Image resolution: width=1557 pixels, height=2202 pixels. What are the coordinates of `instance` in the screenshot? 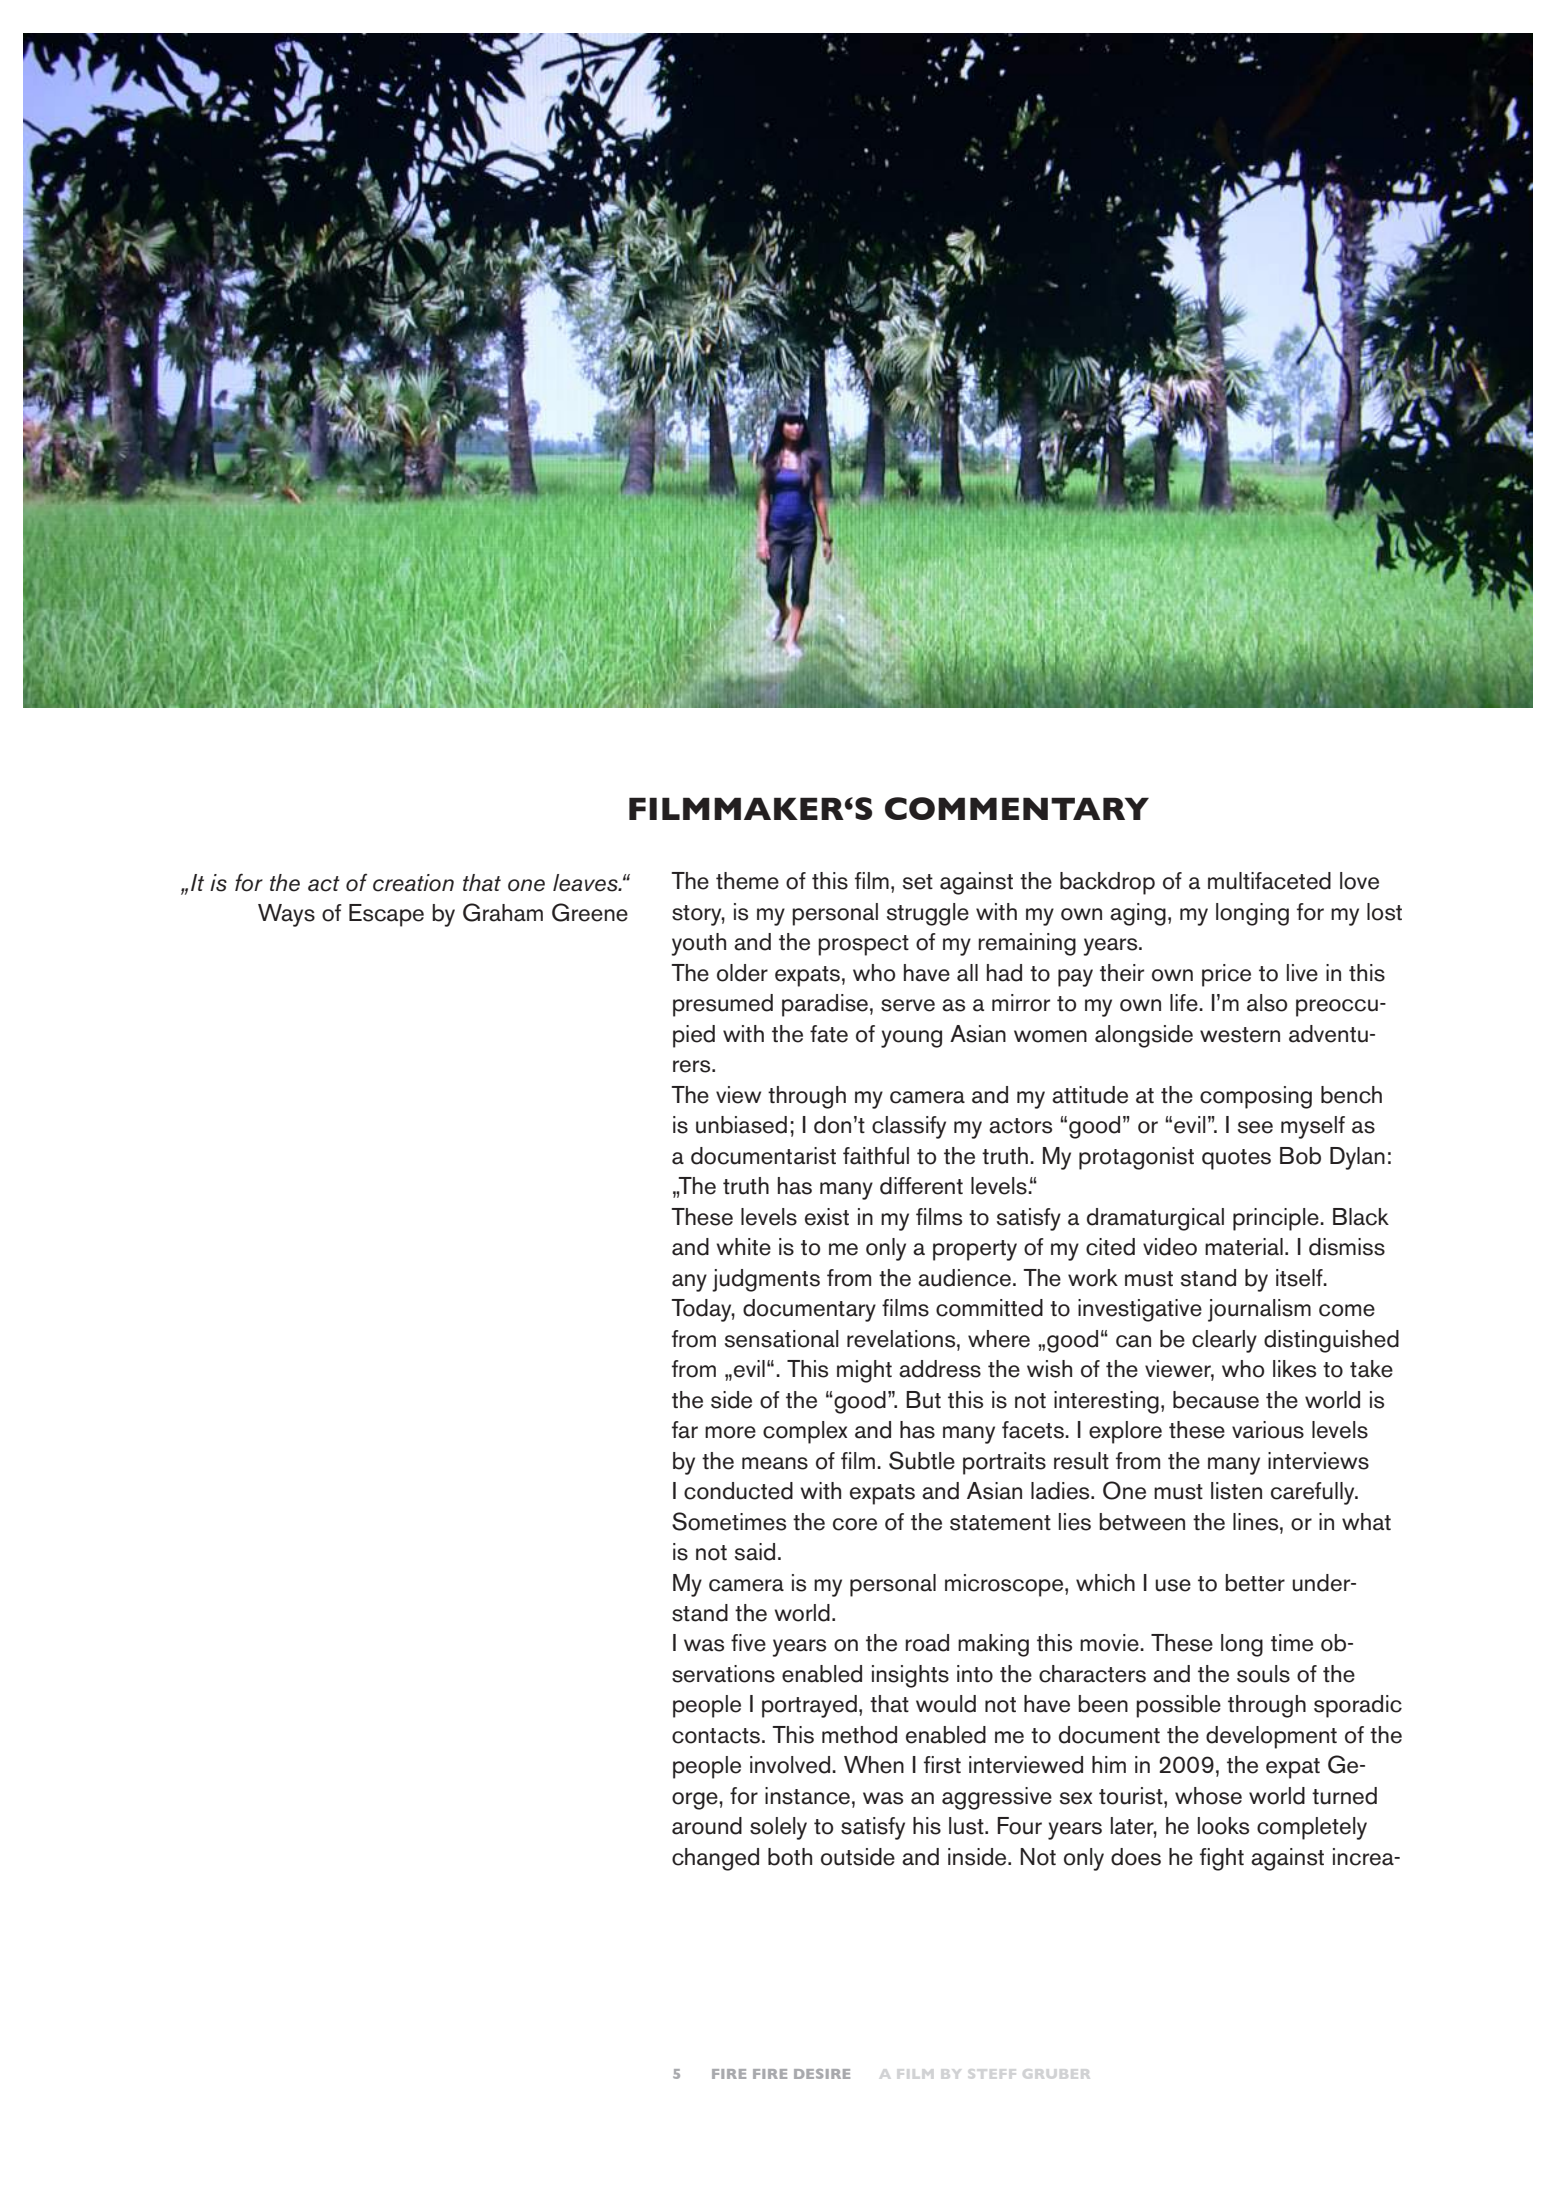 It's located at (807, 1796).
